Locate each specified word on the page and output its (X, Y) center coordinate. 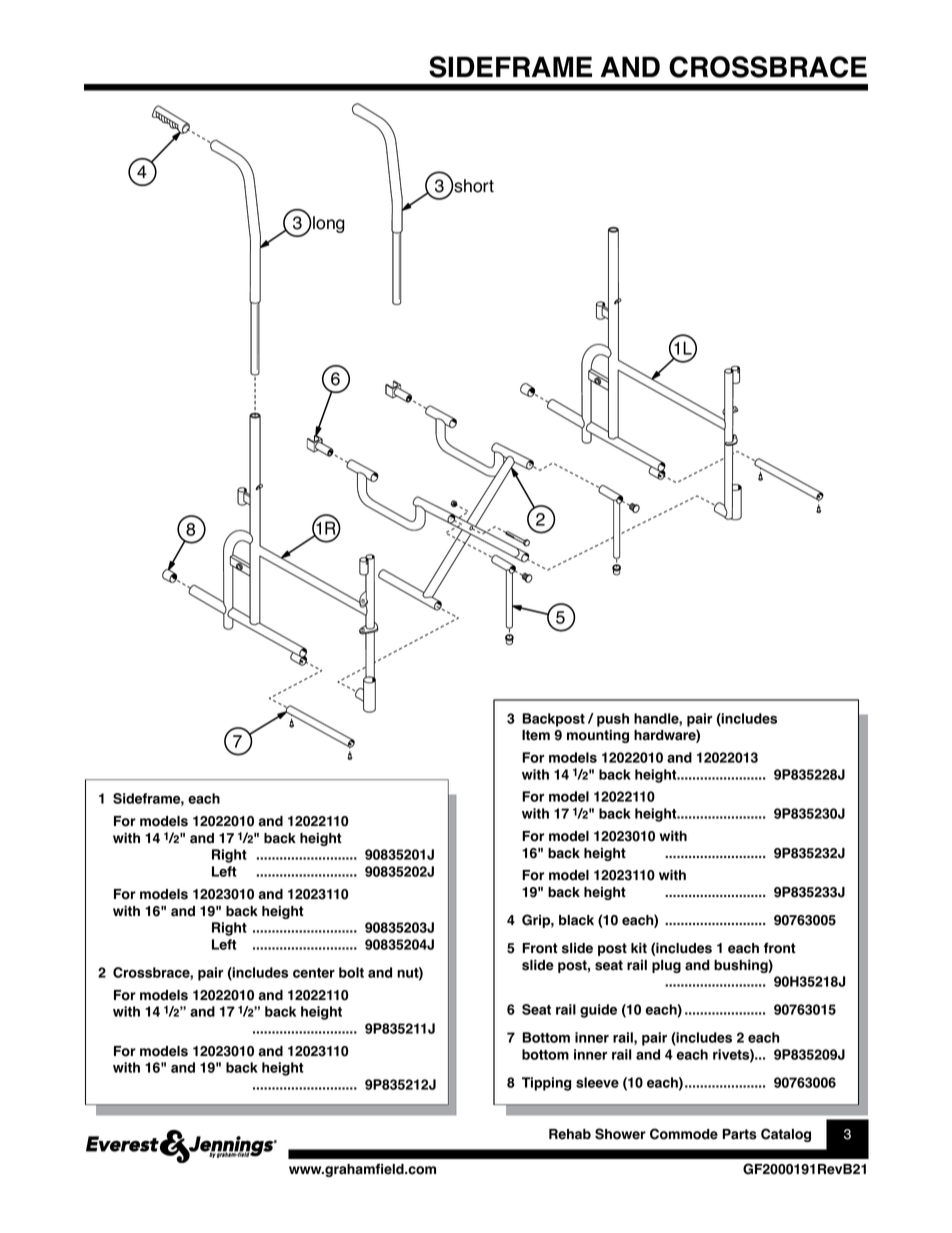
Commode (684, 1134)
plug (666, 966)
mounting (598, 736)
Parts (740, 1134)
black (576, 920)
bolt (351, 972)
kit (639, 948)
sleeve (597, 1082)
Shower (620, 1134)
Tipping (546, 1084)
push (613, 720)
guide (598, 1011)
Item (536, 735)
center (314, 973)
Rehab (570, 1134)
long (328, 224)
